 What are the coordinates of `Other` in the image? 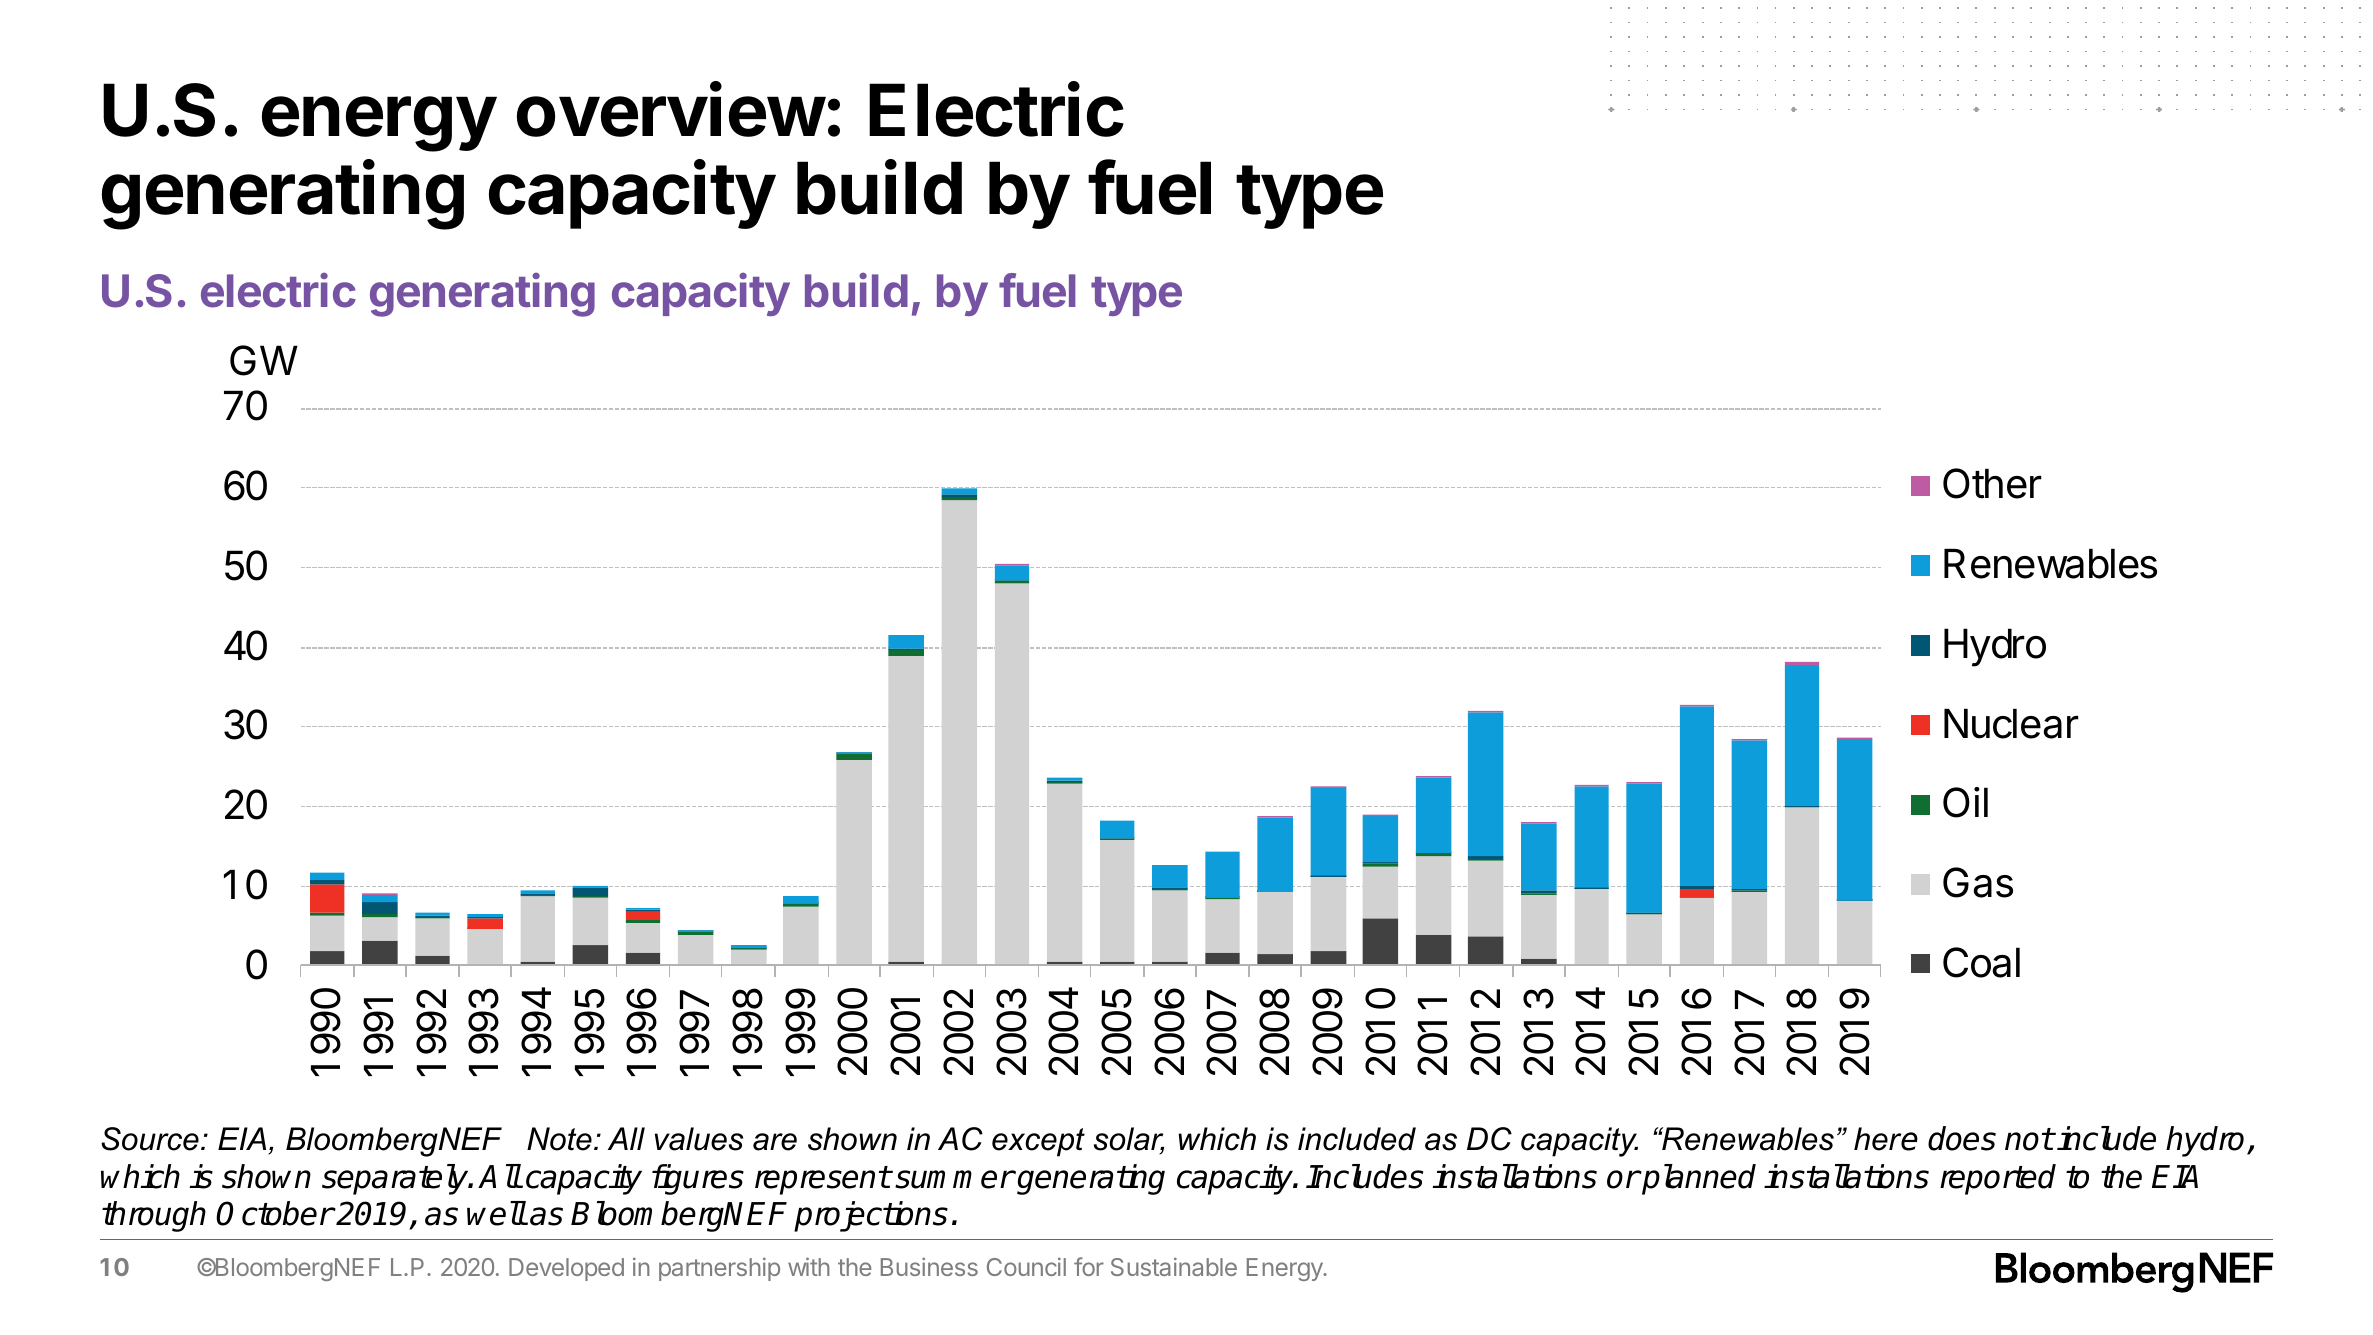 It's located at (1992, 483).
